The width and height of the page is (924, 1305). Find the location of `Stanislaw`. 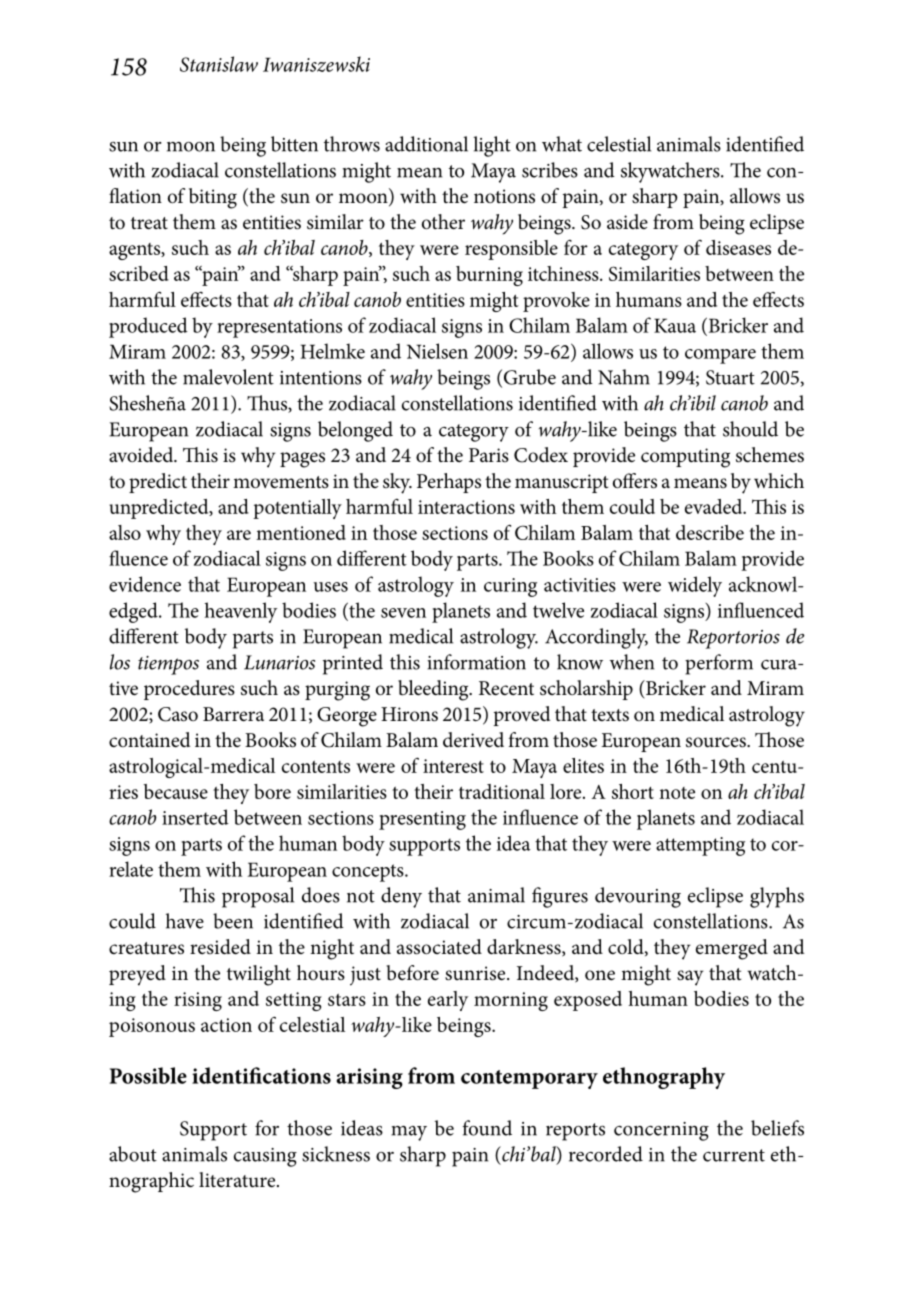

Stanislaw is located at coordinates (219, 64).
